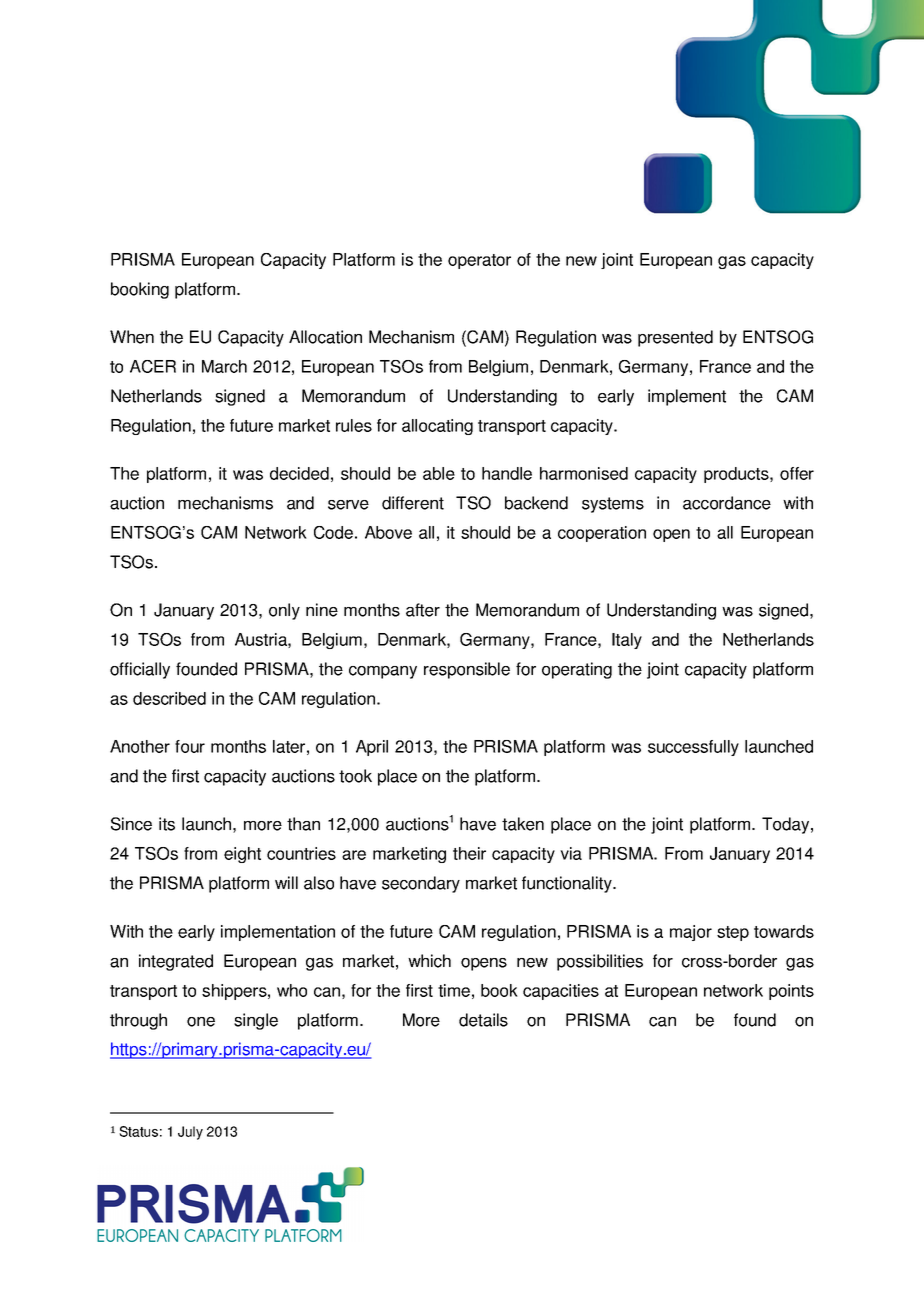 This image has height=1308, width=924. Describe the element at coordinates (469, 853) in the image. I see `their` at that location.
